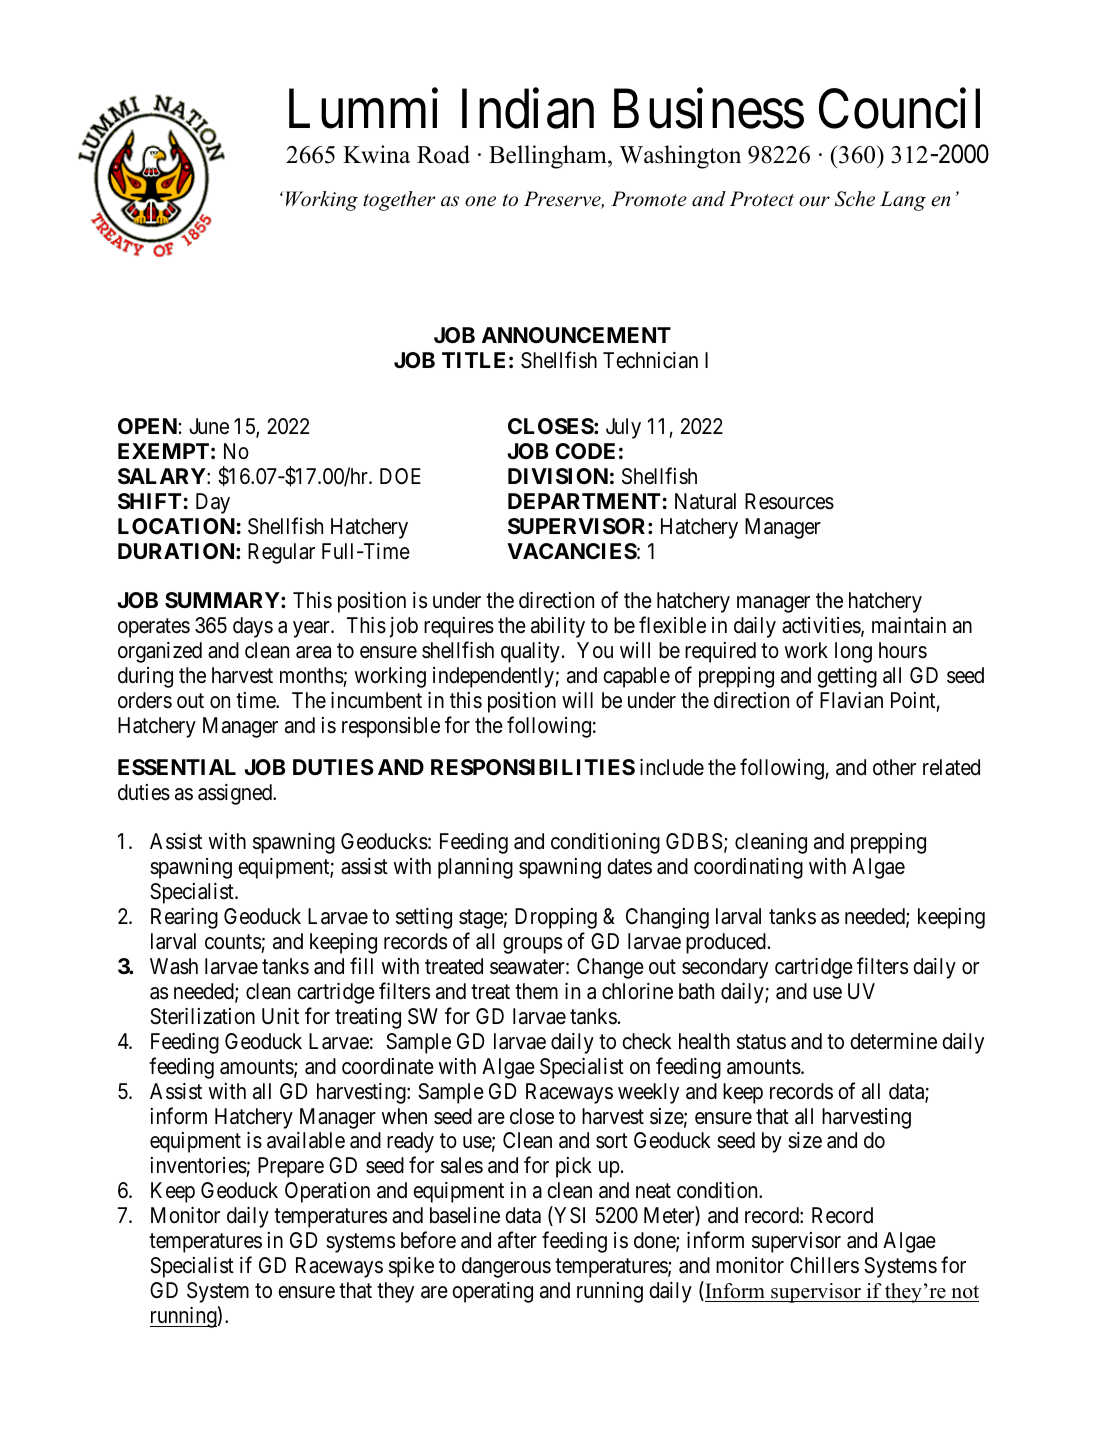 The image size is (1105, 1430). I want to click on Operation, so click(327, 1192).
